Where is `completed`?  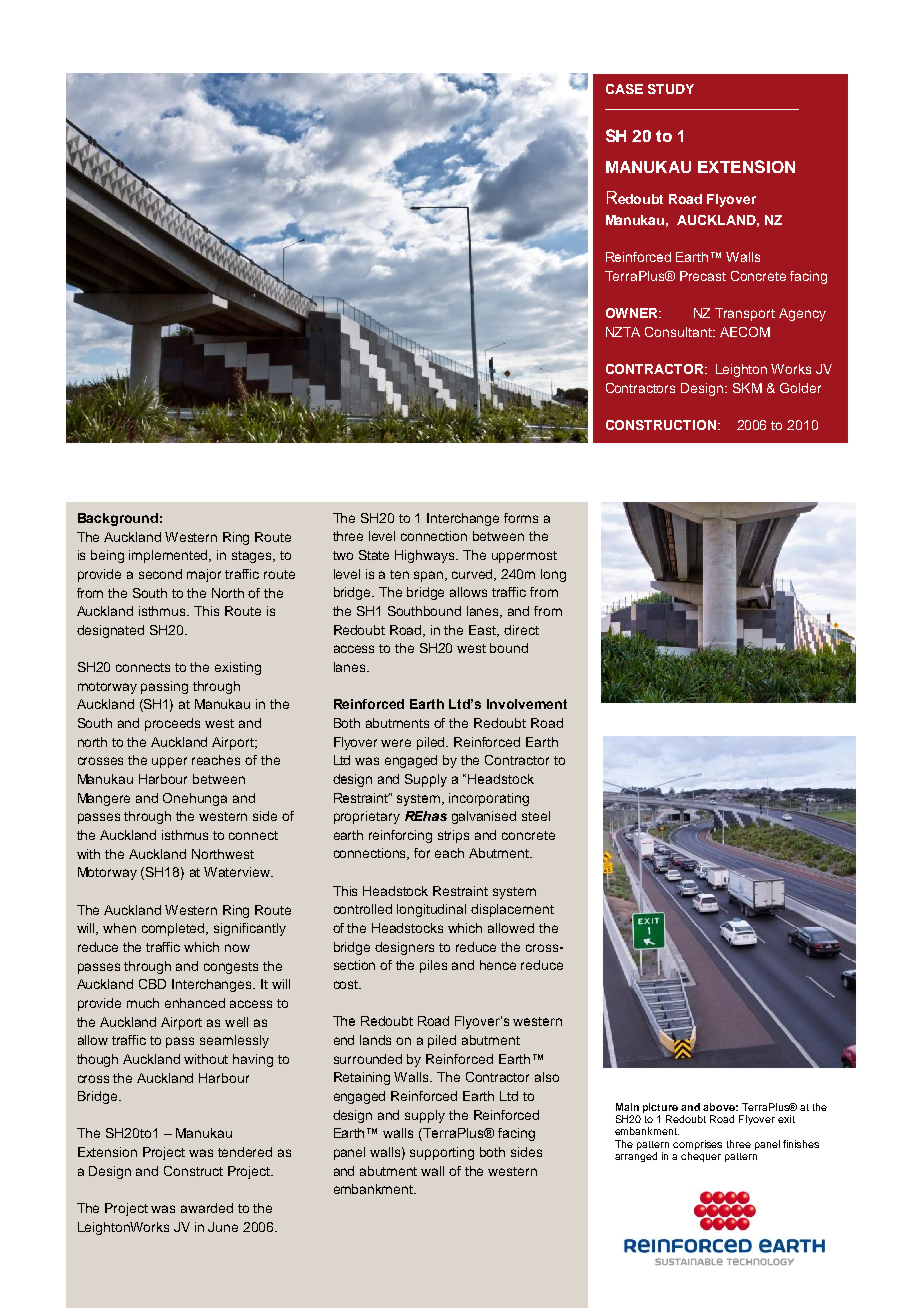 completed is located at coordinates (175, 929).
